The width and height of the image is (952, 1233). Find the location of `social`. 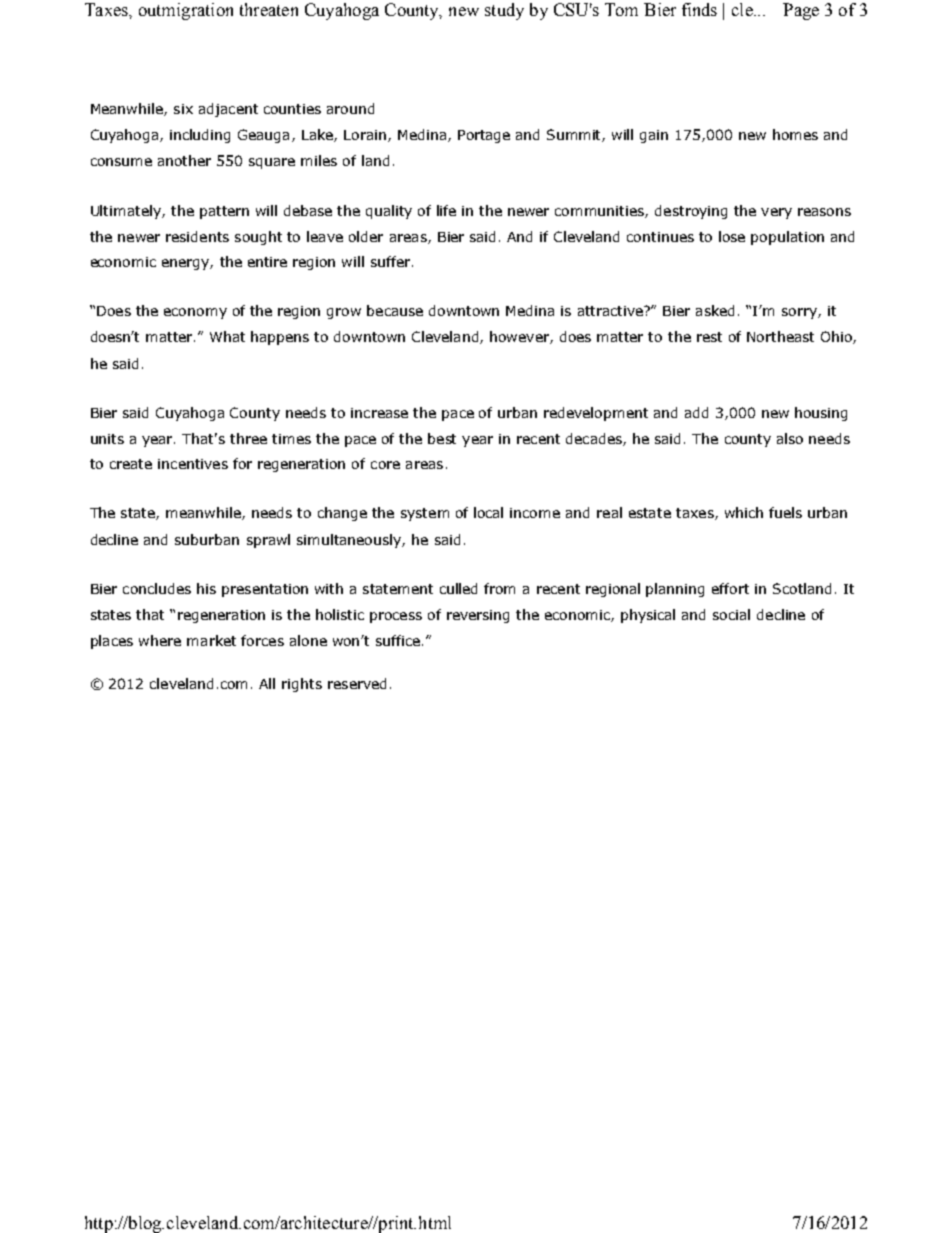

social is located at coordinates (731, 614).
